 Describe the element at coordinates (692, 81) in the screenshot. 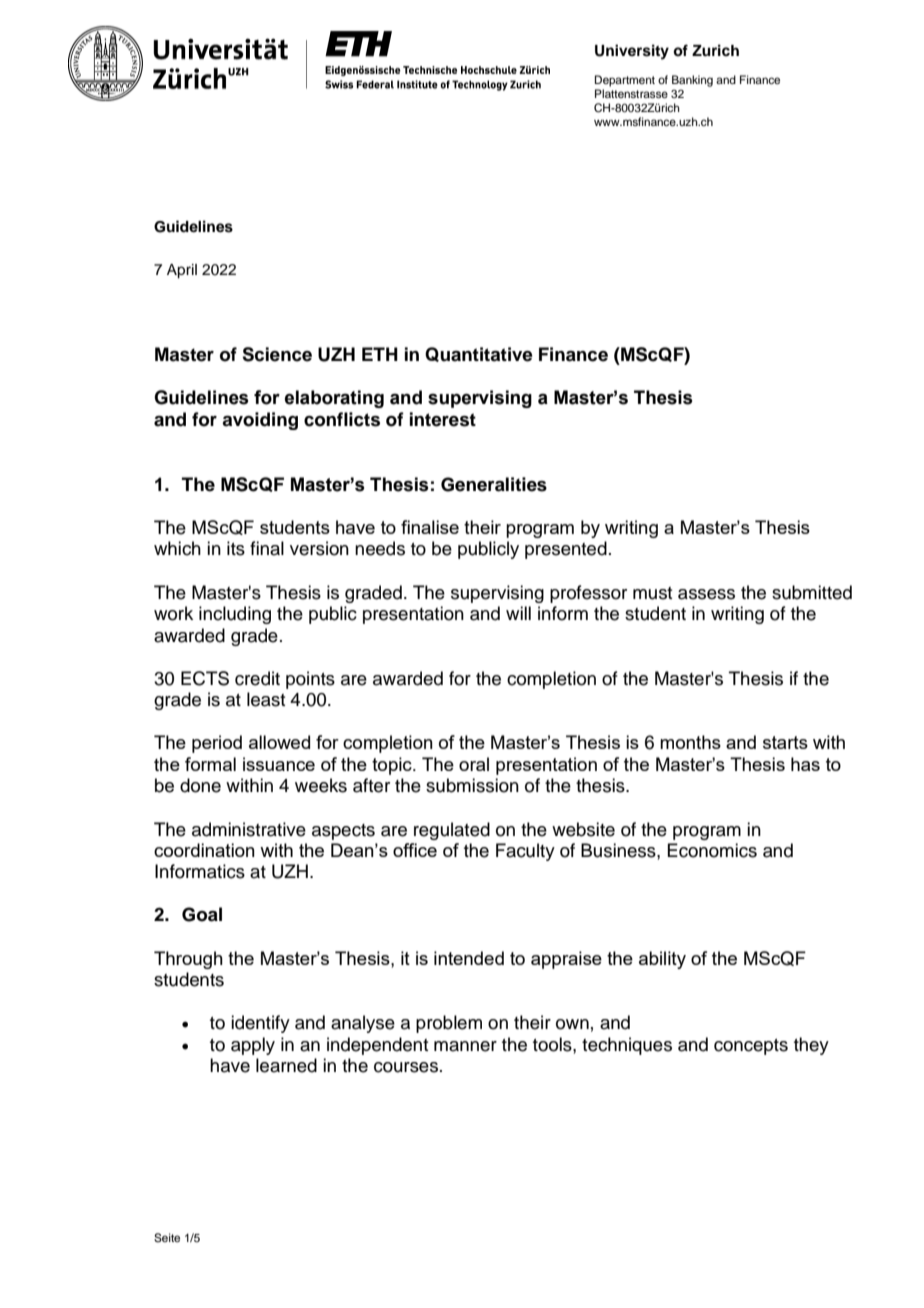

I see `Banking` at that location.
